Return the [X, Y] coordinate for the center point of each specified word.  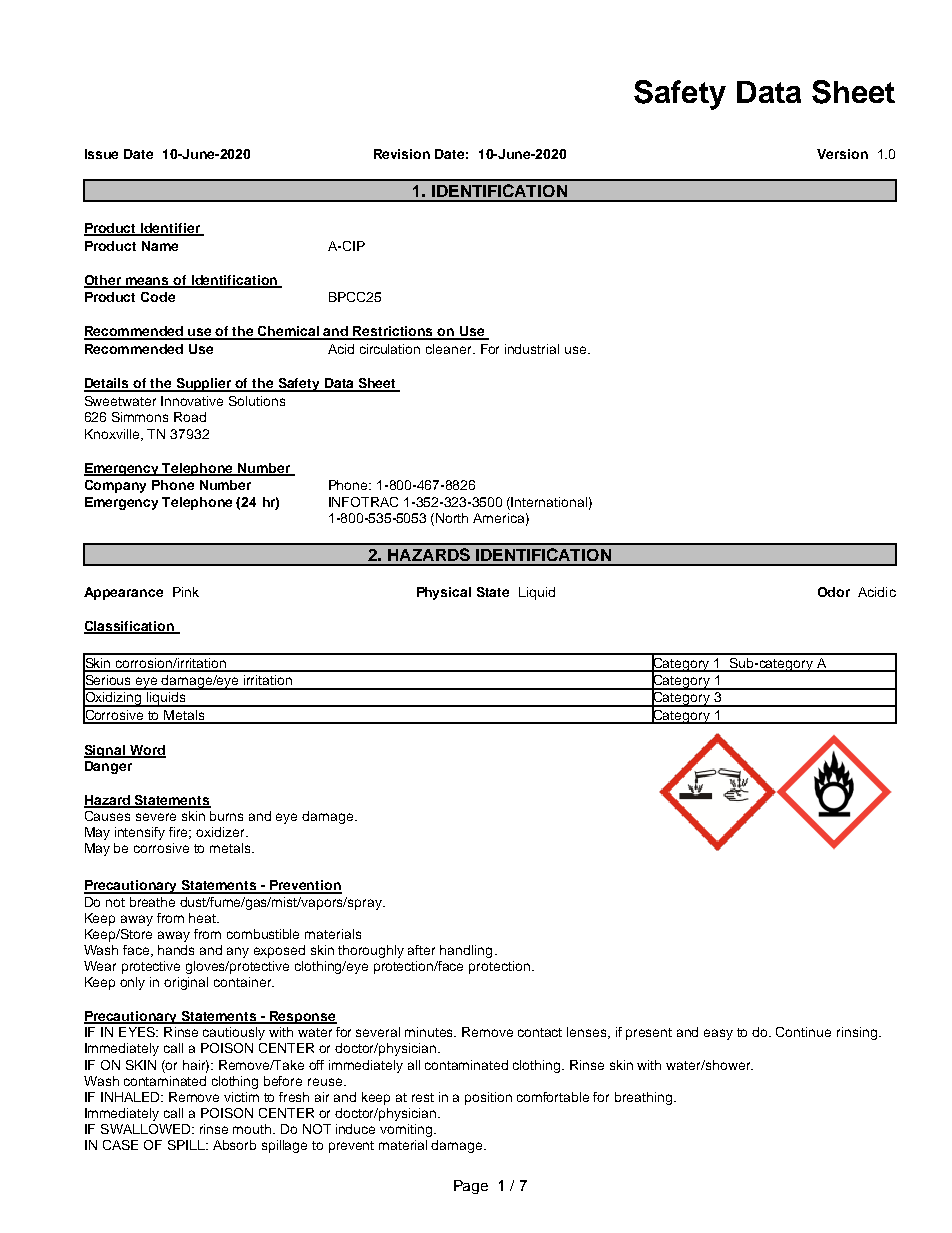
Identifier [170, 229]
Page [471, 1187]
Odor [834, 592]
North [452, 518]
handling [466, 951]
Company [115, 486]
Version [842, 154]
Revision [402, 154]
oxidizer [222, 832]
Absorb [234, 1145]
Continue [803, 1032]
